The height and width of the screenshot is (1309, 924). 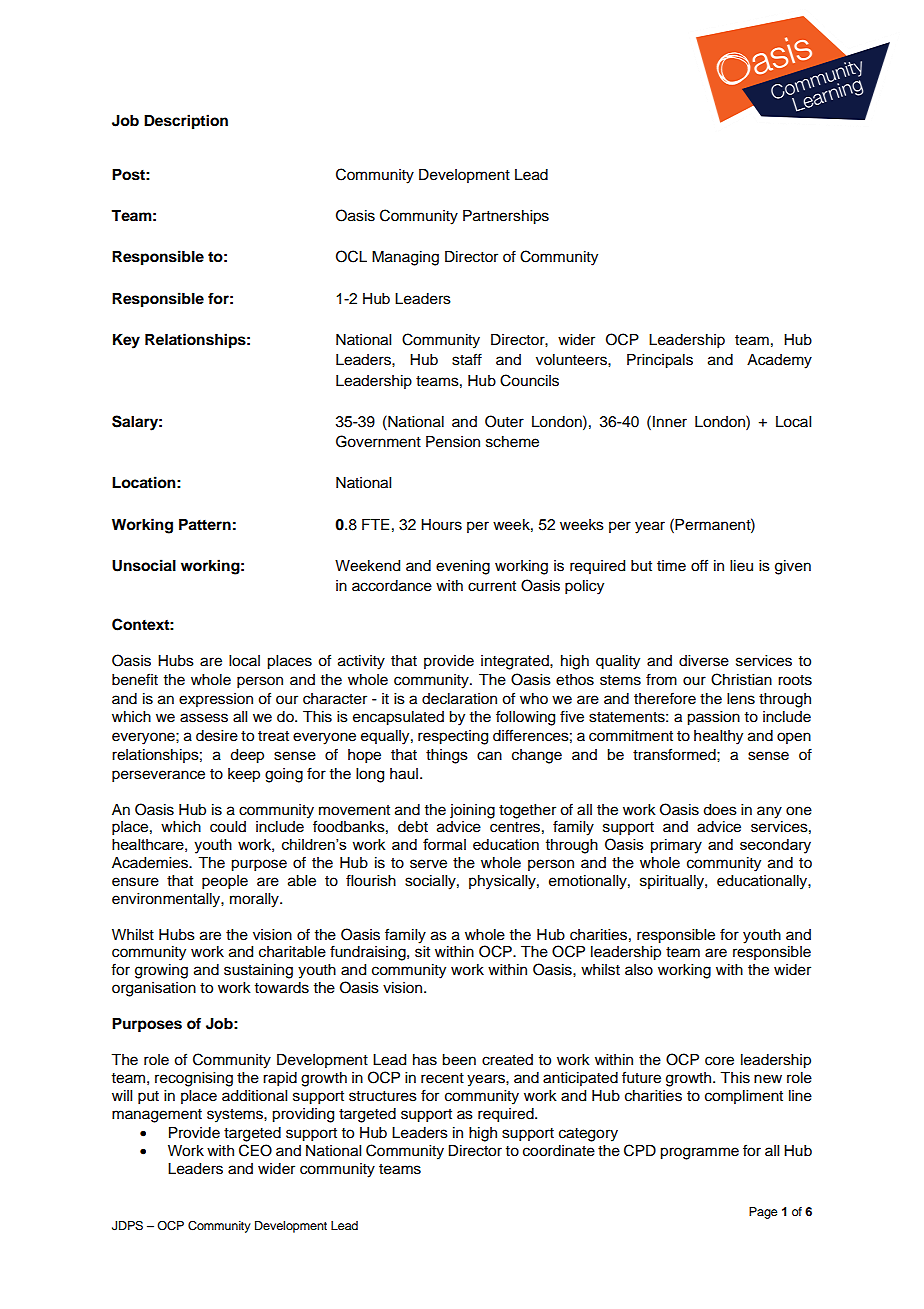 What do you see at coordinates (205, 525) in the screenshot?
I see `Pattern` at bounding box center [205, 525].
